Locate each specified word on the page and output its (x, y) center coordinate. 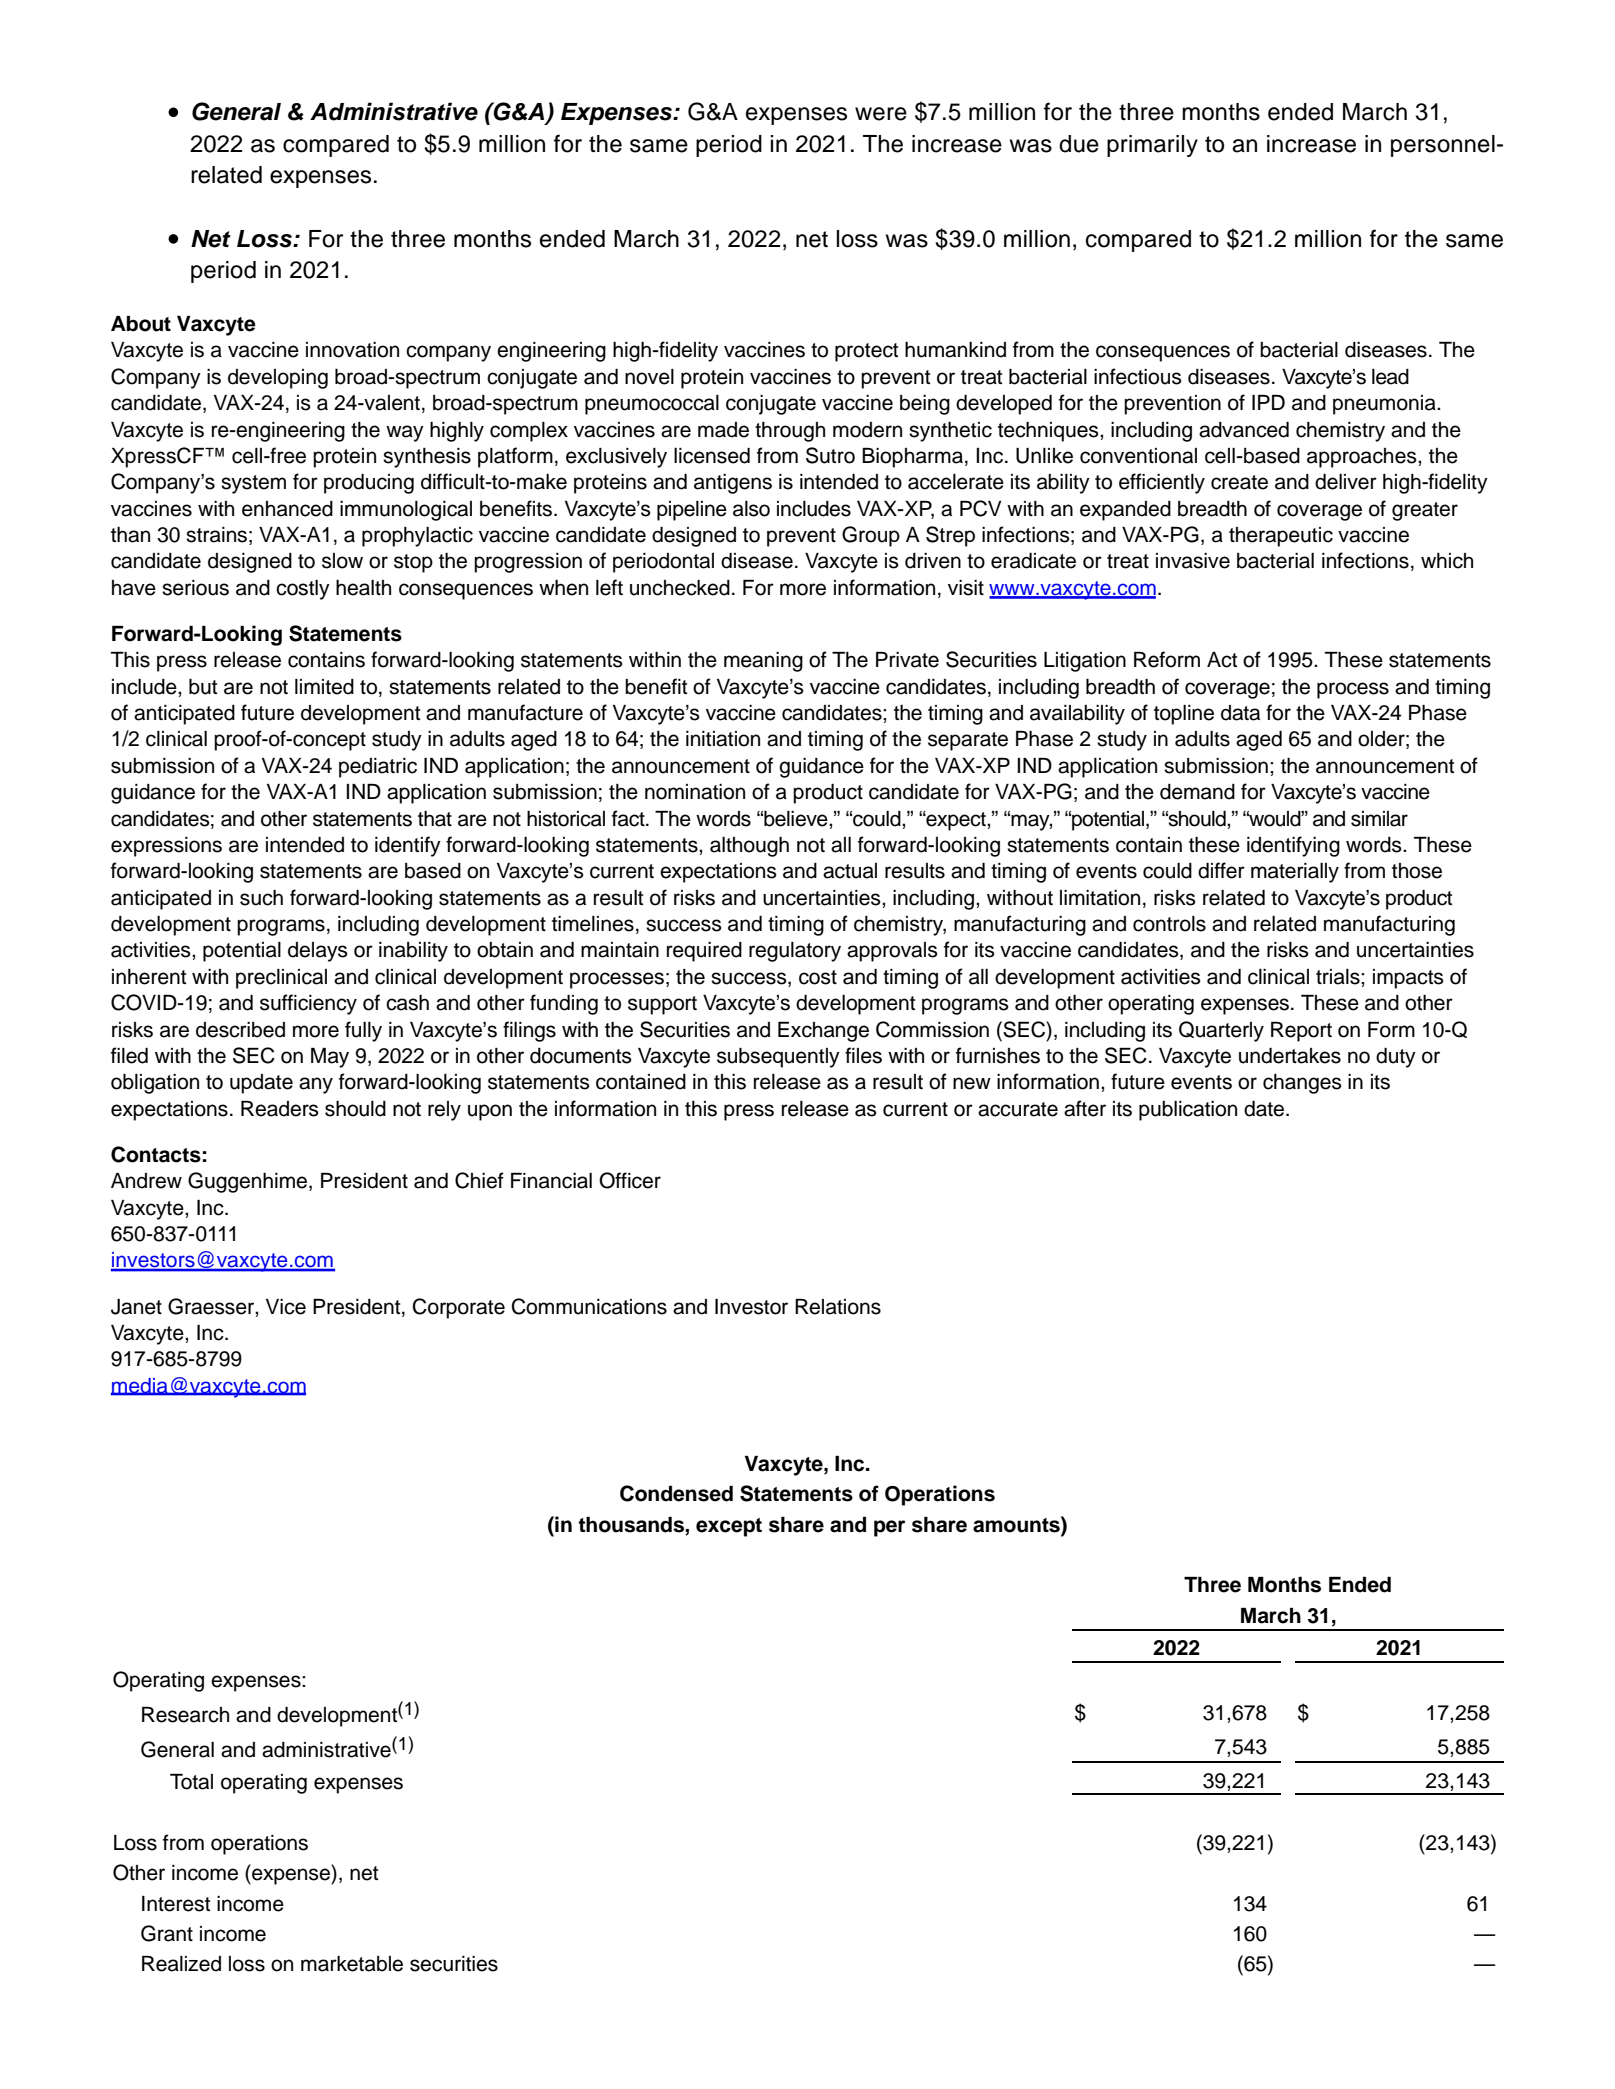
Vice (286, 1307)
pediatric (378, 768)
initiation (723, 739)
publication (1188, 1111)
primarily (1152, 146)
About (141, 324)
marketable (352, 1964)
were (881, 114)
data (1240, 713)
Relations (838, 1307)
